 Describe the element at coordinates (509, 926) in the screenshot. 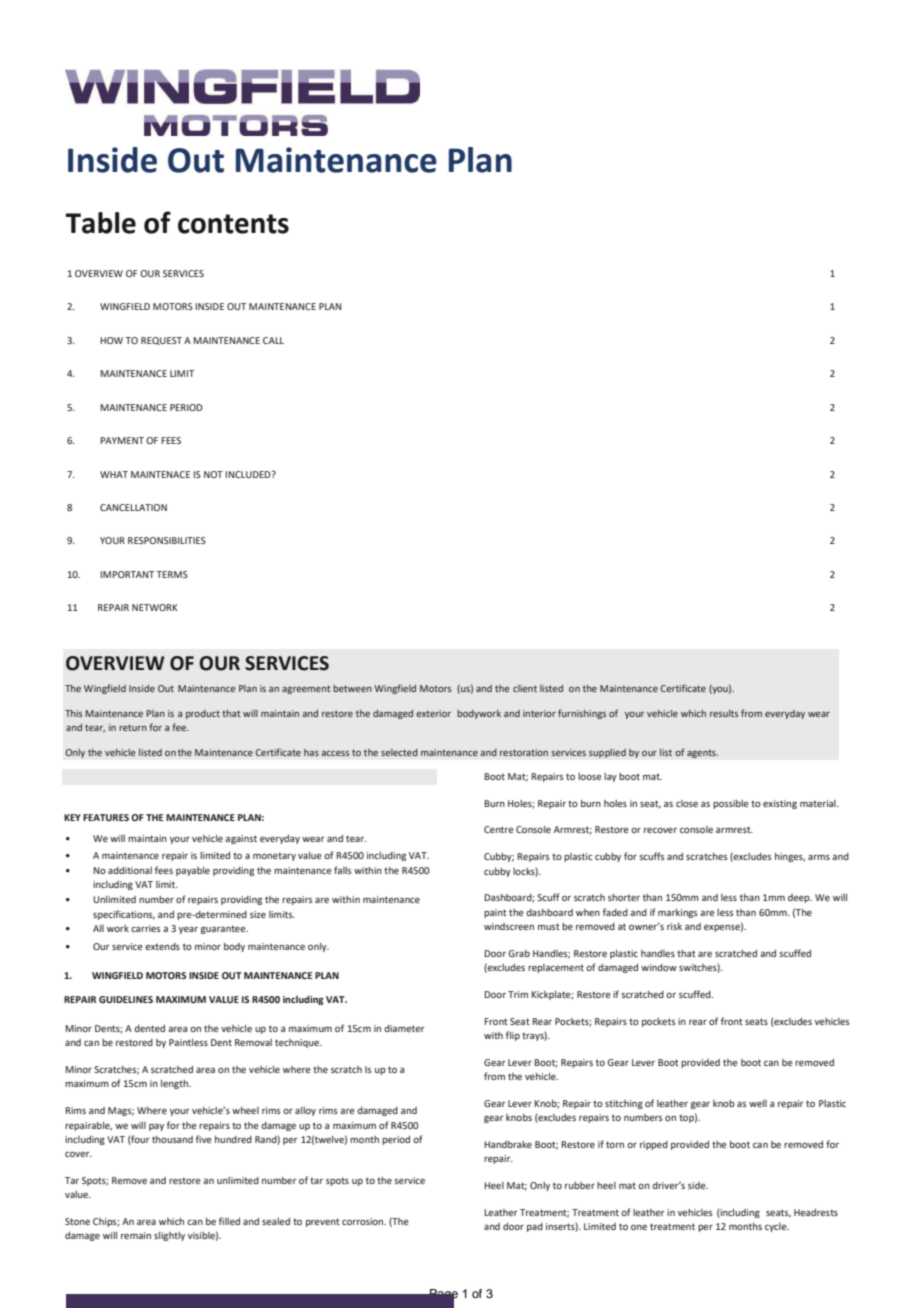

I see `windscreen` at that location.
